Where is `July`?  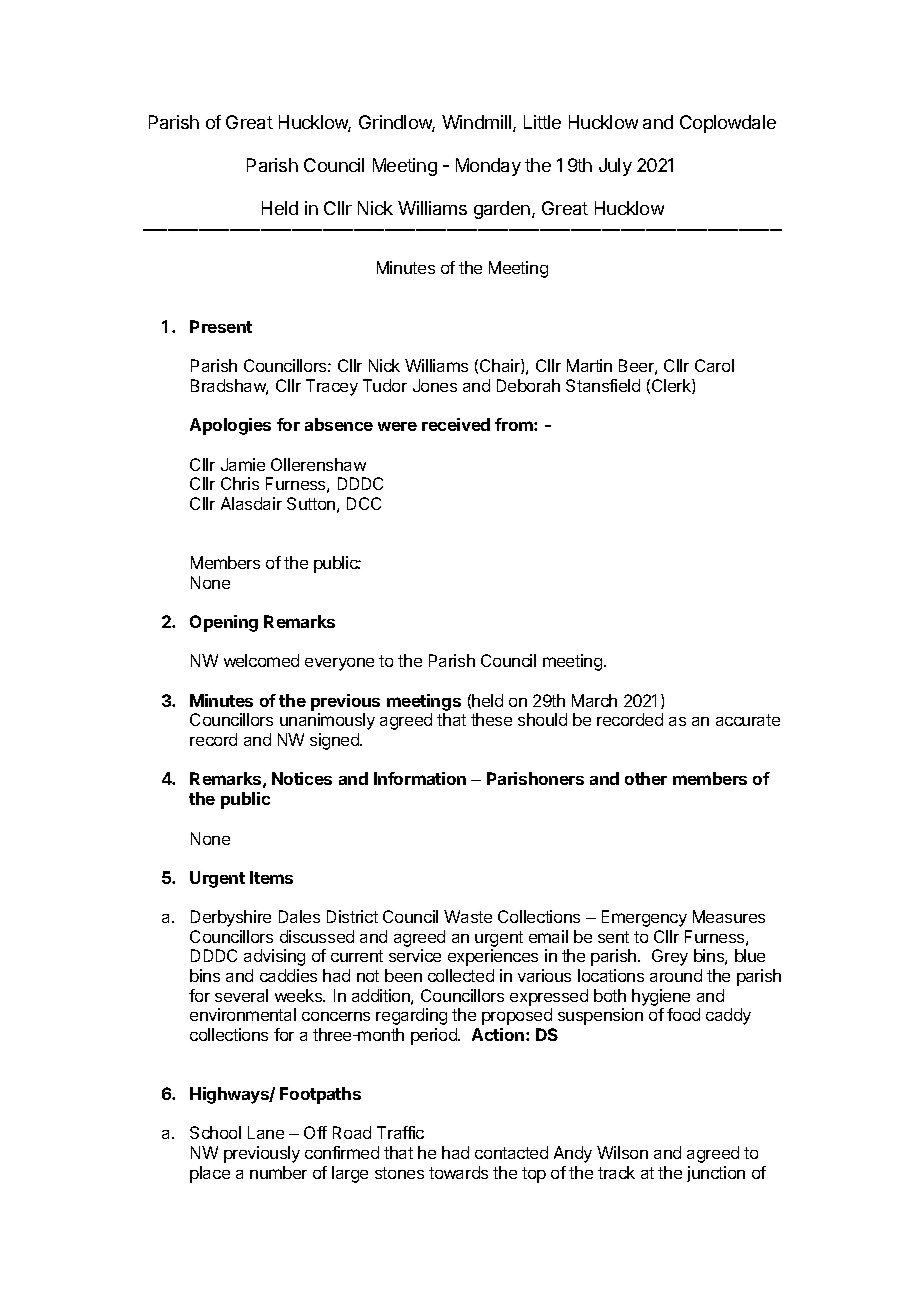
July is located at coordinates (615, 167).
